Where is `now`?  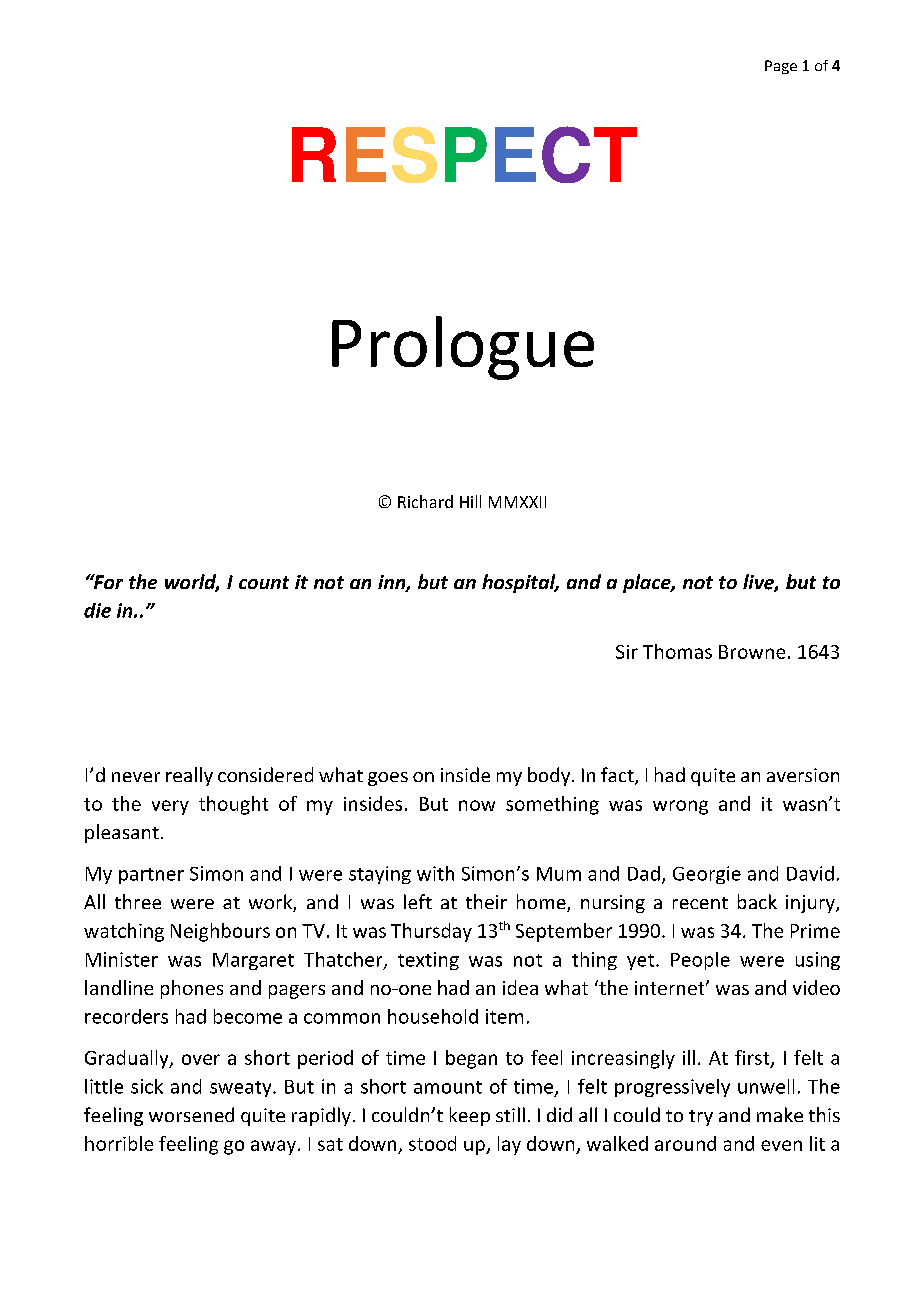
now is located at coordinates (477, 805).
